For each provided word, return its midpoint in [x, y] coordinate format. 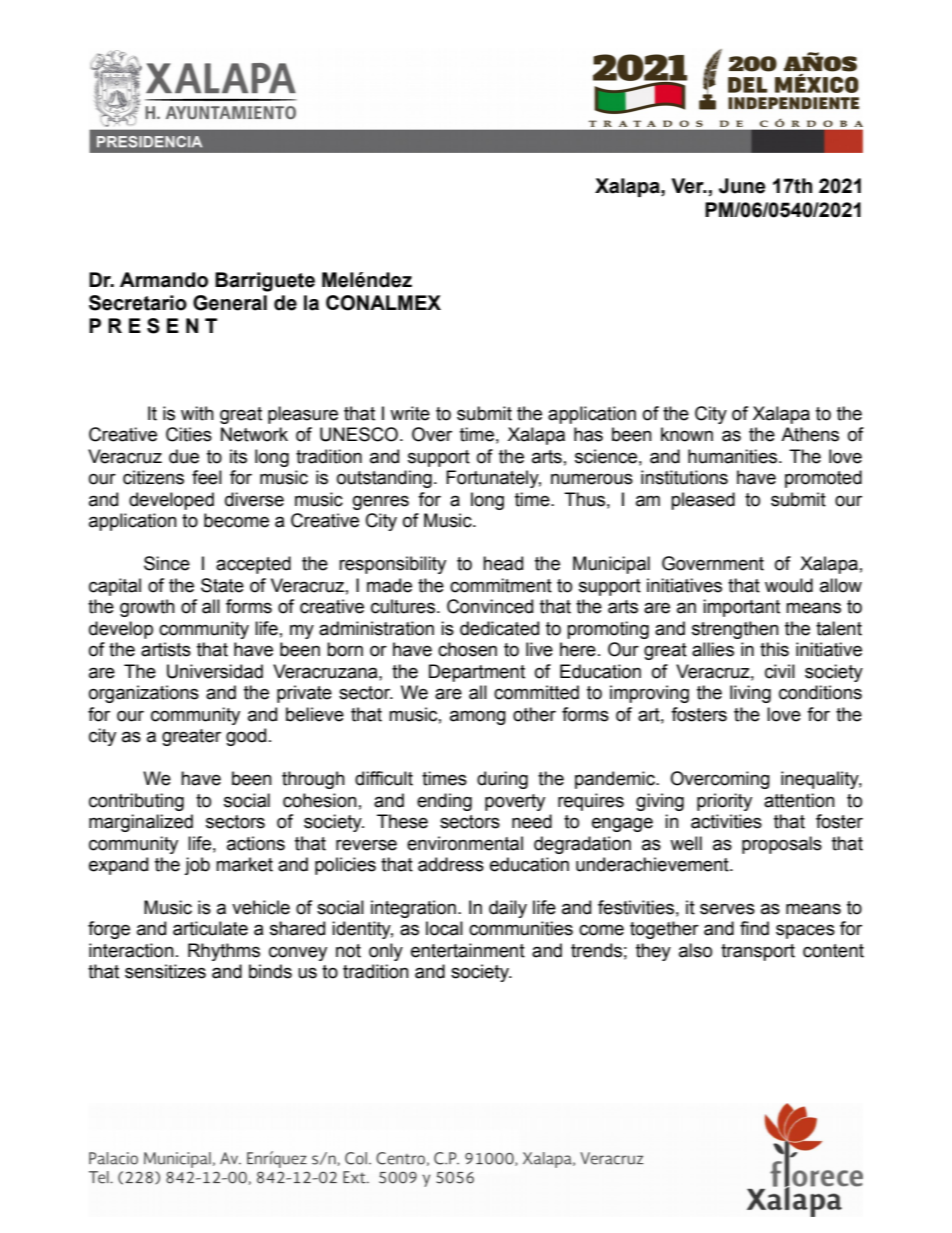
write [410, 413]
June [742, 186]
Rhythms [224, 952]
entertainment [468, 950]
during [502, 780]
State [222, 585]
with [197, 413]
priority [724, 802]
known [687, 434]
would [789, 585]
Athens [810, 434]
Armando [164, 280]
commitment [501, 585]
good [246, 737]
